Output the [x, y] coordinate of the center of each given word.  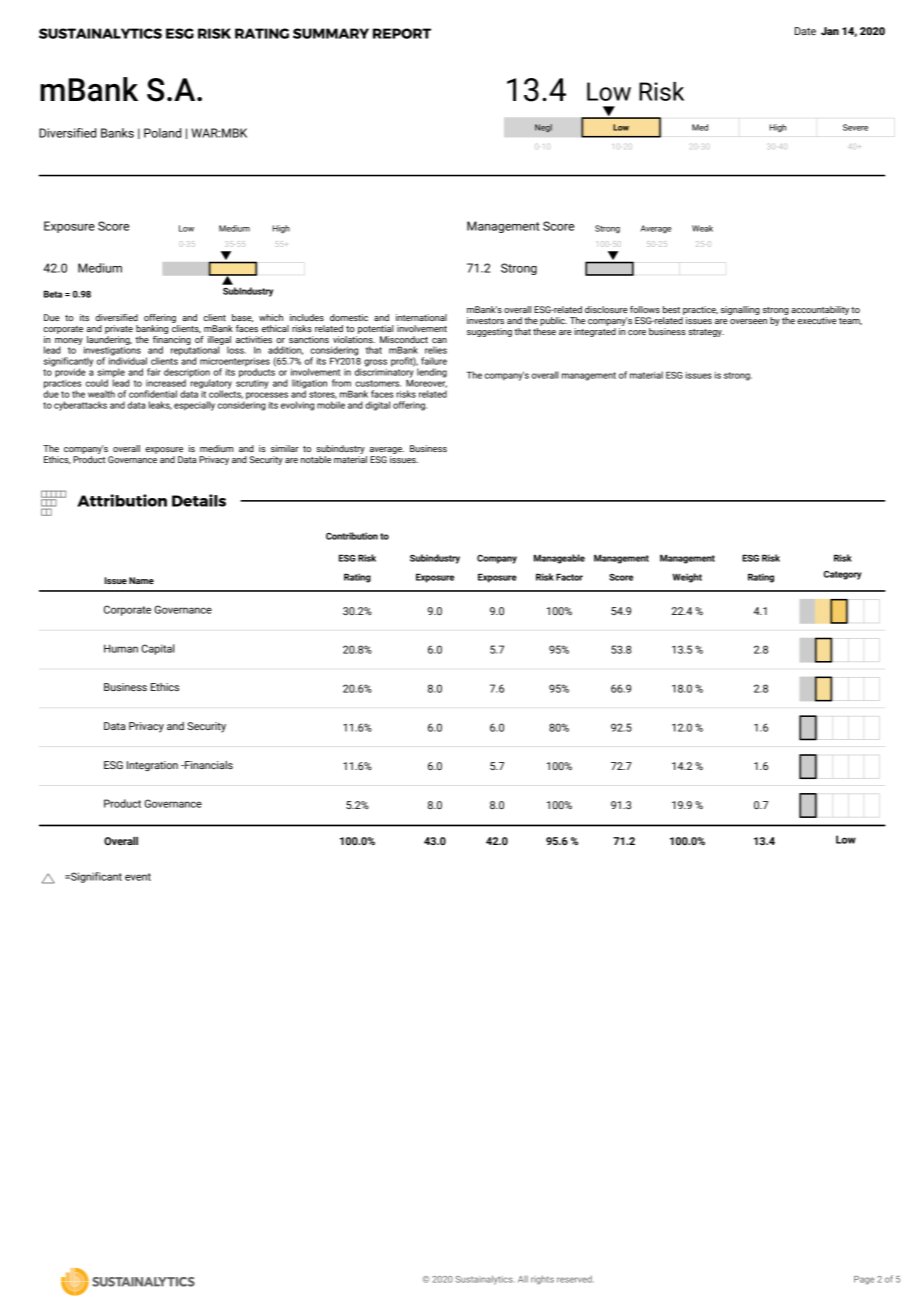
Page [864, 1280]
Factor [569, 577]
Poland [162, 133]
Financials [208, 765]
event [138, 877]
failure [434, 361]
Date [805, 31]
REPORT [402, 33]
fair [154, 372]
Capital [157, 649]
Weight [687, 578]
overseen [748, 321]
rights [542, 1280]
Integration [152, 766]
